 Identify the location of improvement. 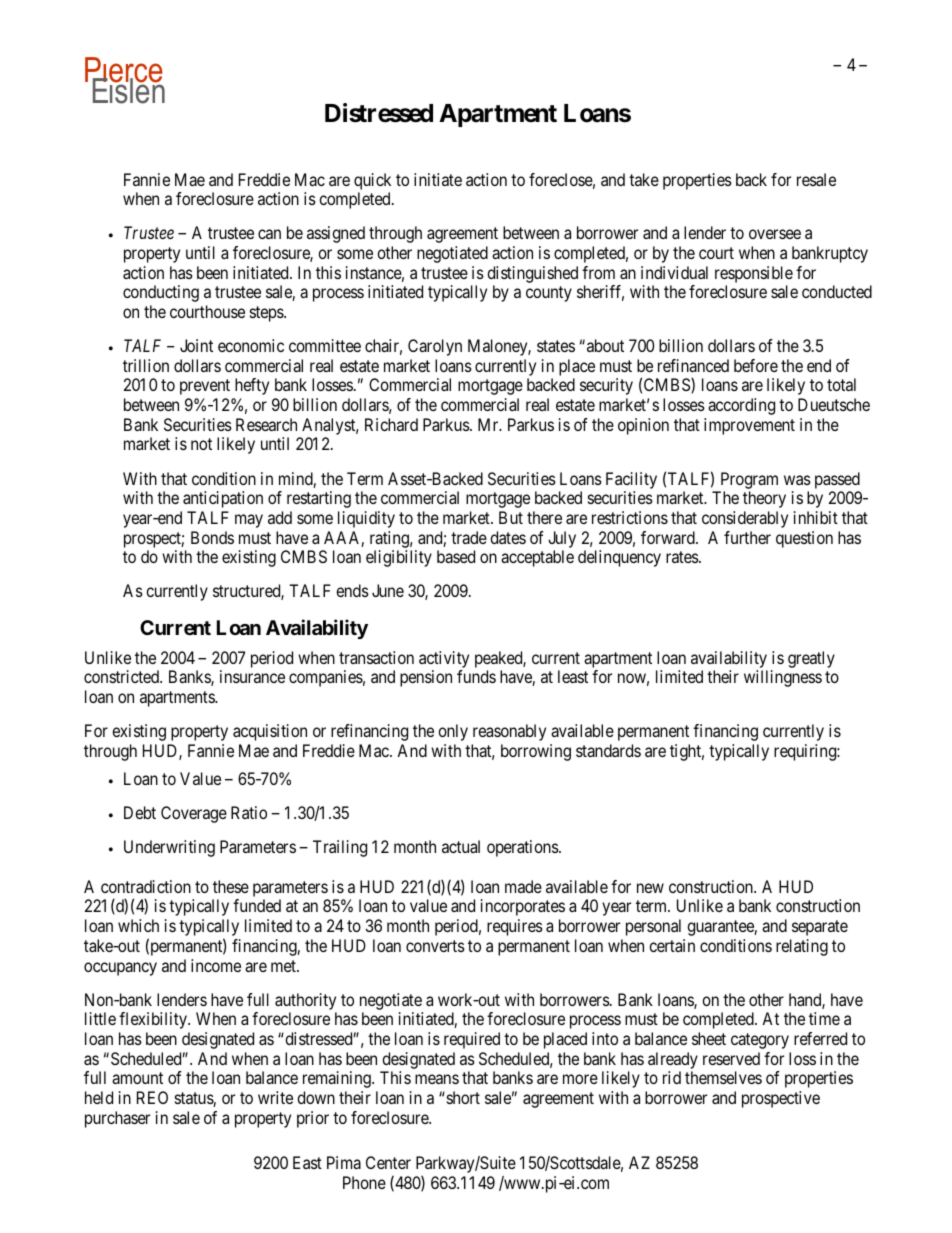
(749, 426).
